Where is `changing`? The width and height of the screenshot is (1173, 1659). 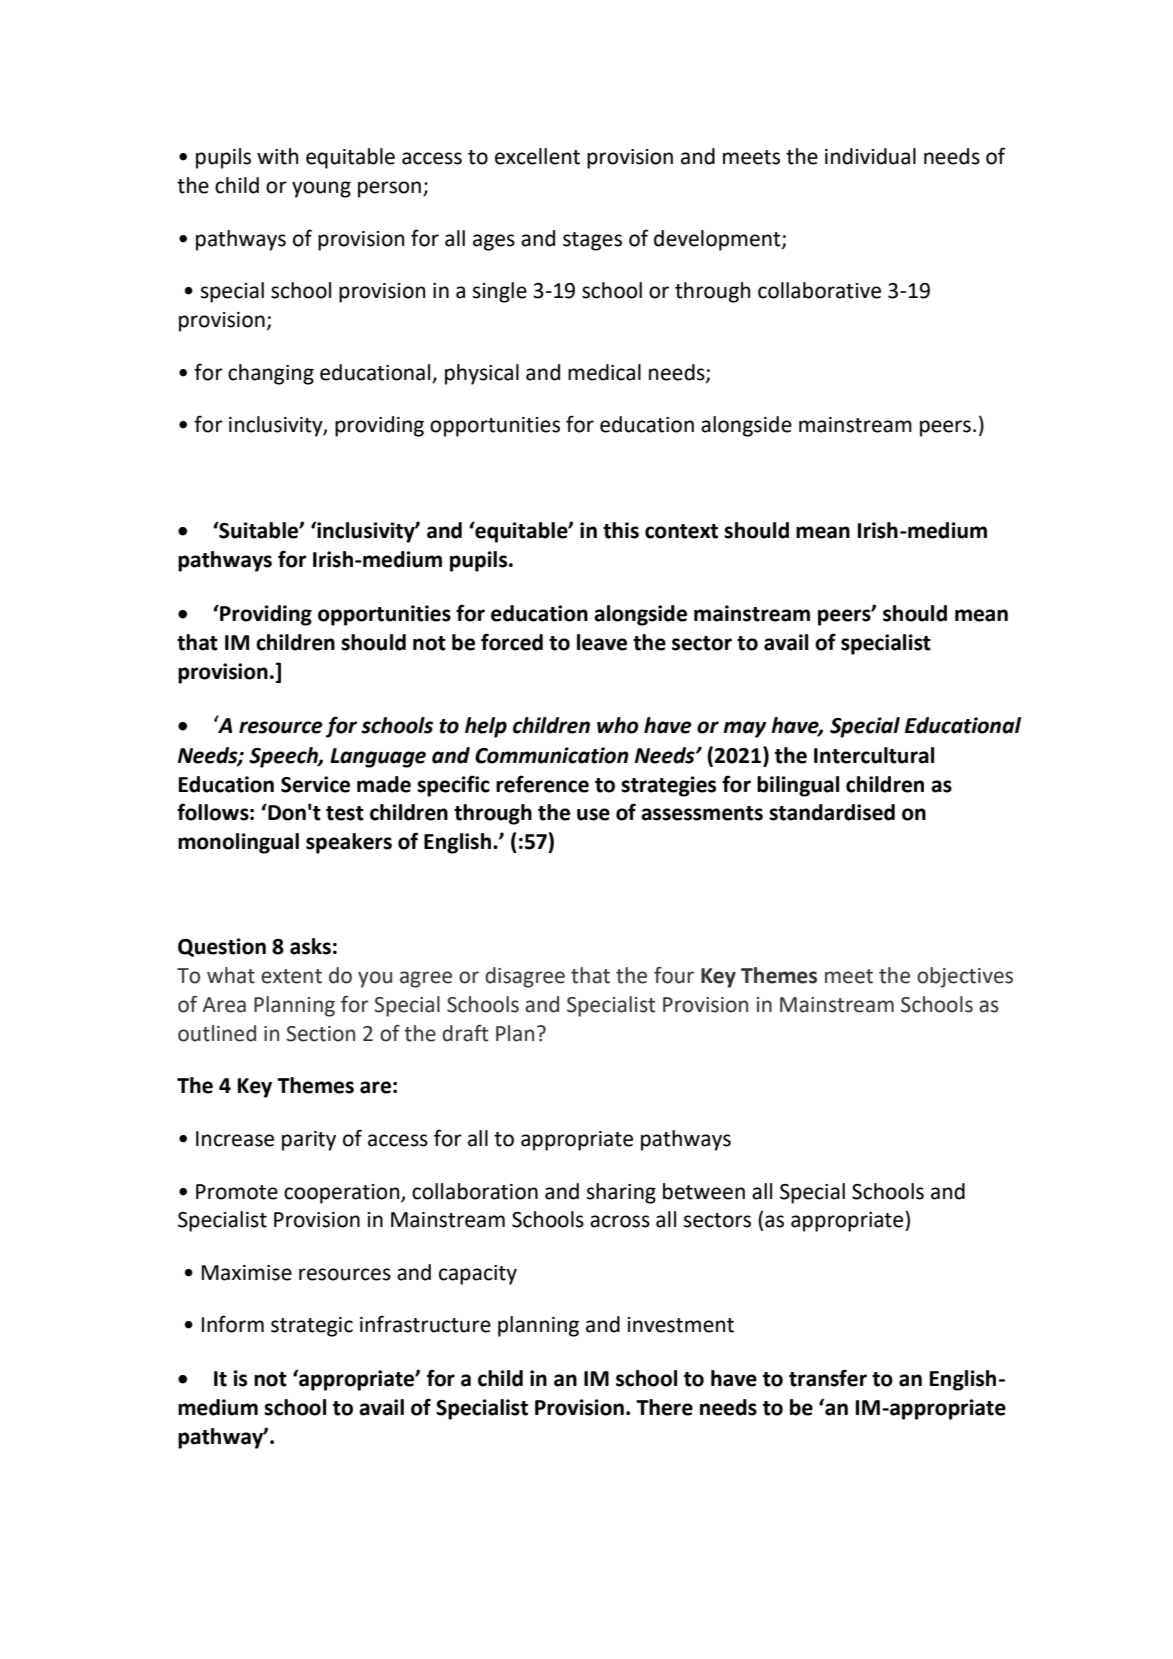 changing is located at coordinates (271, 374).
